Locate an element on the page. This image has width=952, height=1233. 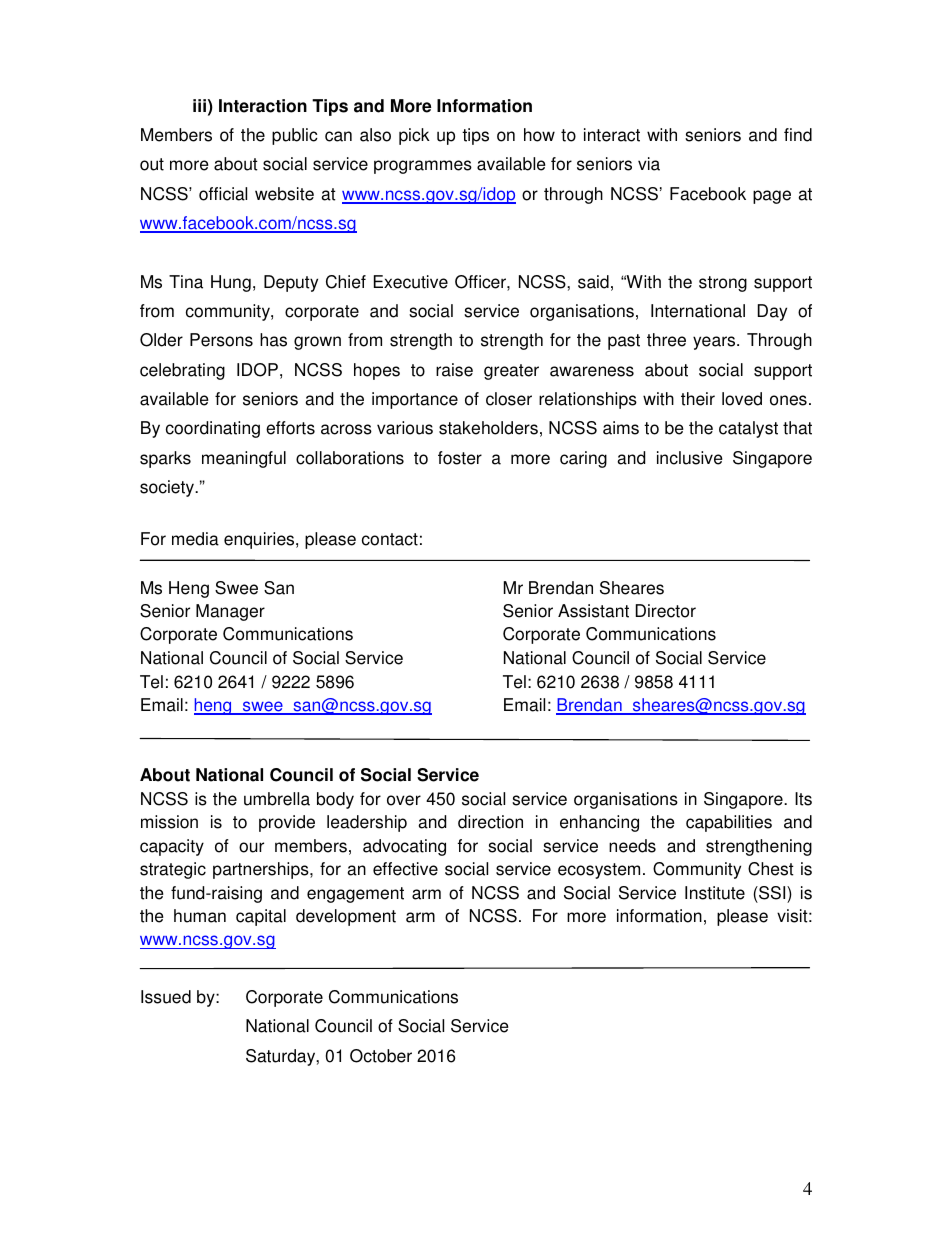
Issued is located at coordinates (166, 997).
